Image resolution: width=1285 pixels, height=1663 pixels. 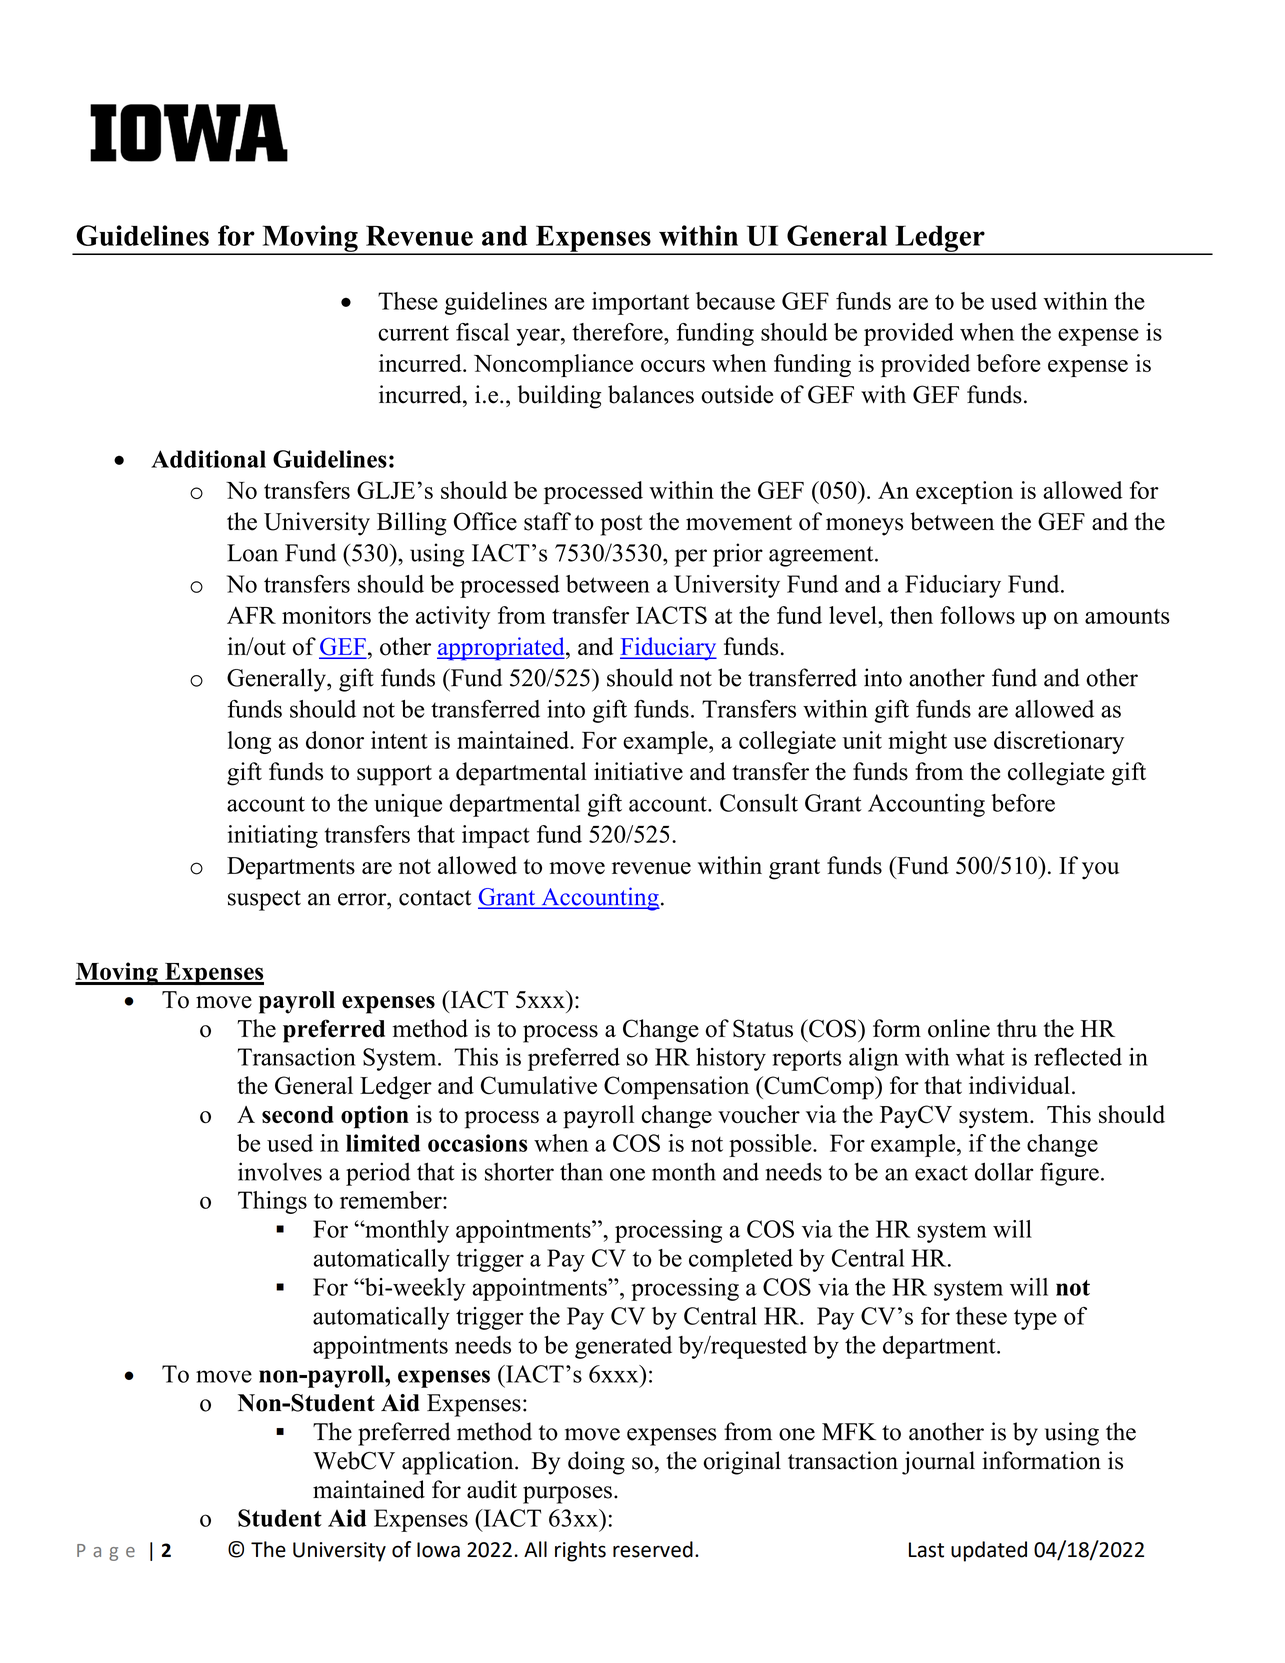 I want to click on Status, so click(x=763, y=1028).
